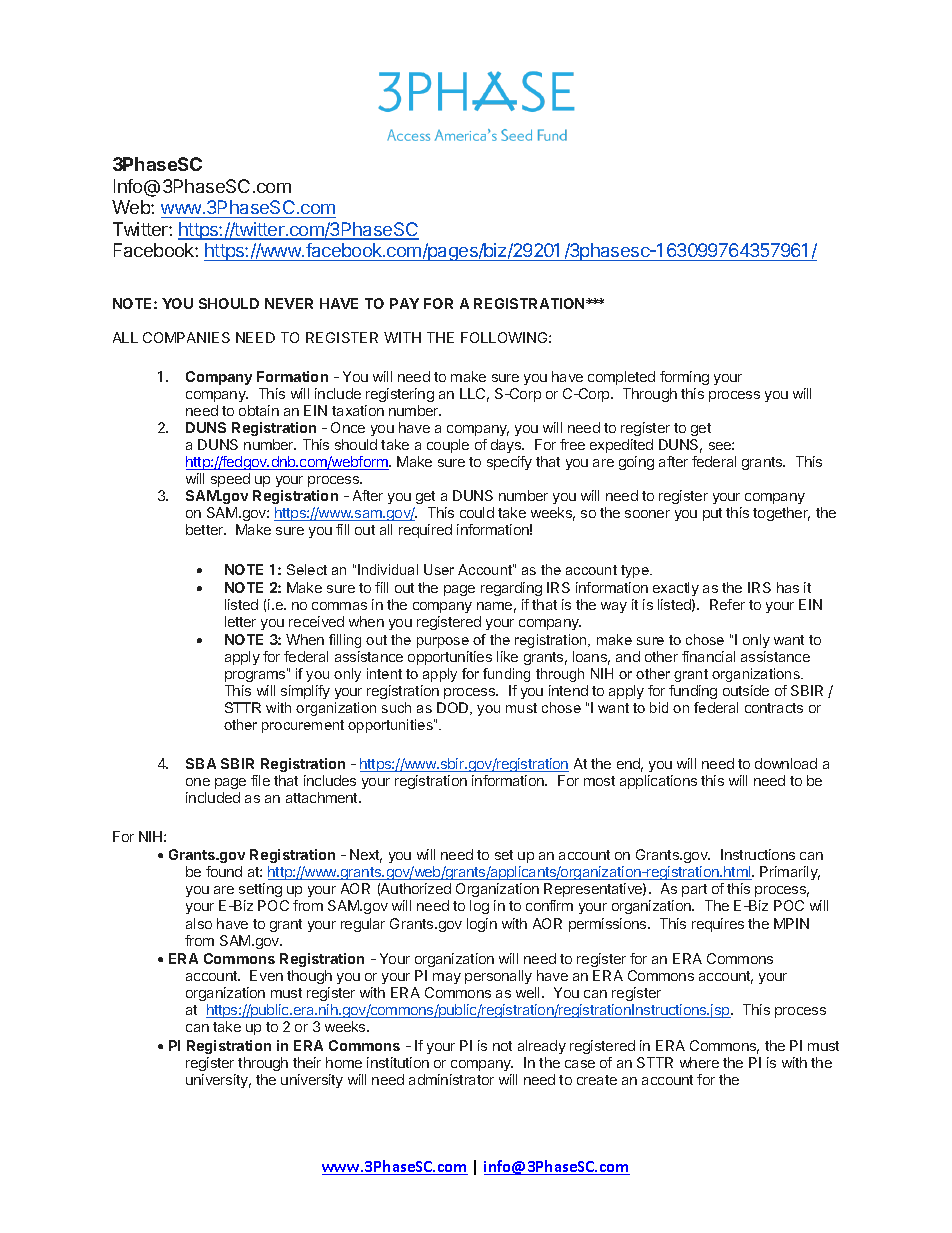  What do you see at coordinates (307, 1062) in the screenshot?
I see `their` at bounding box center [307, 1062].
